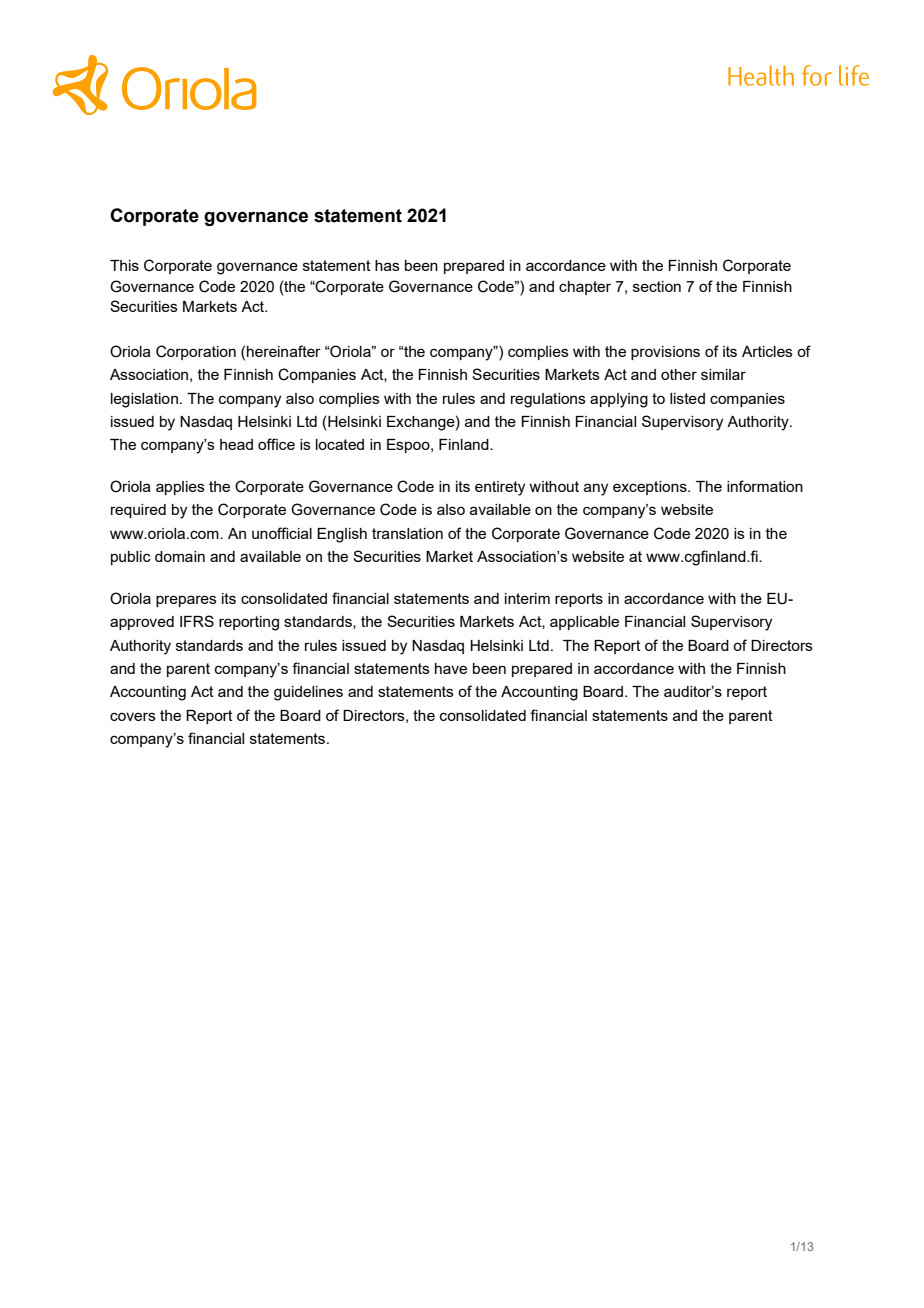 Image resolution: width=924 pixels, height=1308 pixels. I want to click on This, so click(124, 265).
